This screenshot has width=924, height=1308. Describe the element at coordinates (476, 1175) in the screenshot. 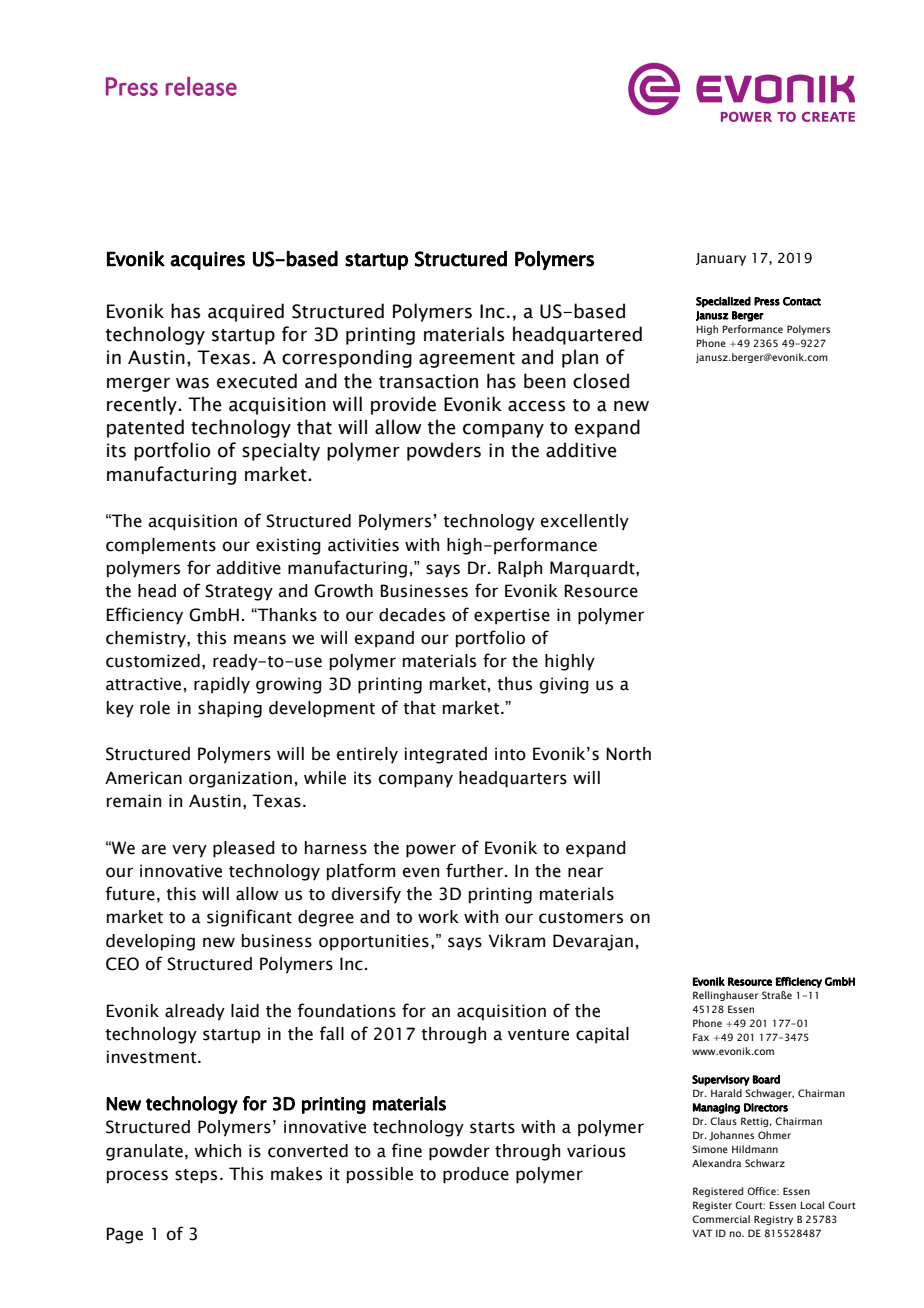

I see `produce` at that location.
